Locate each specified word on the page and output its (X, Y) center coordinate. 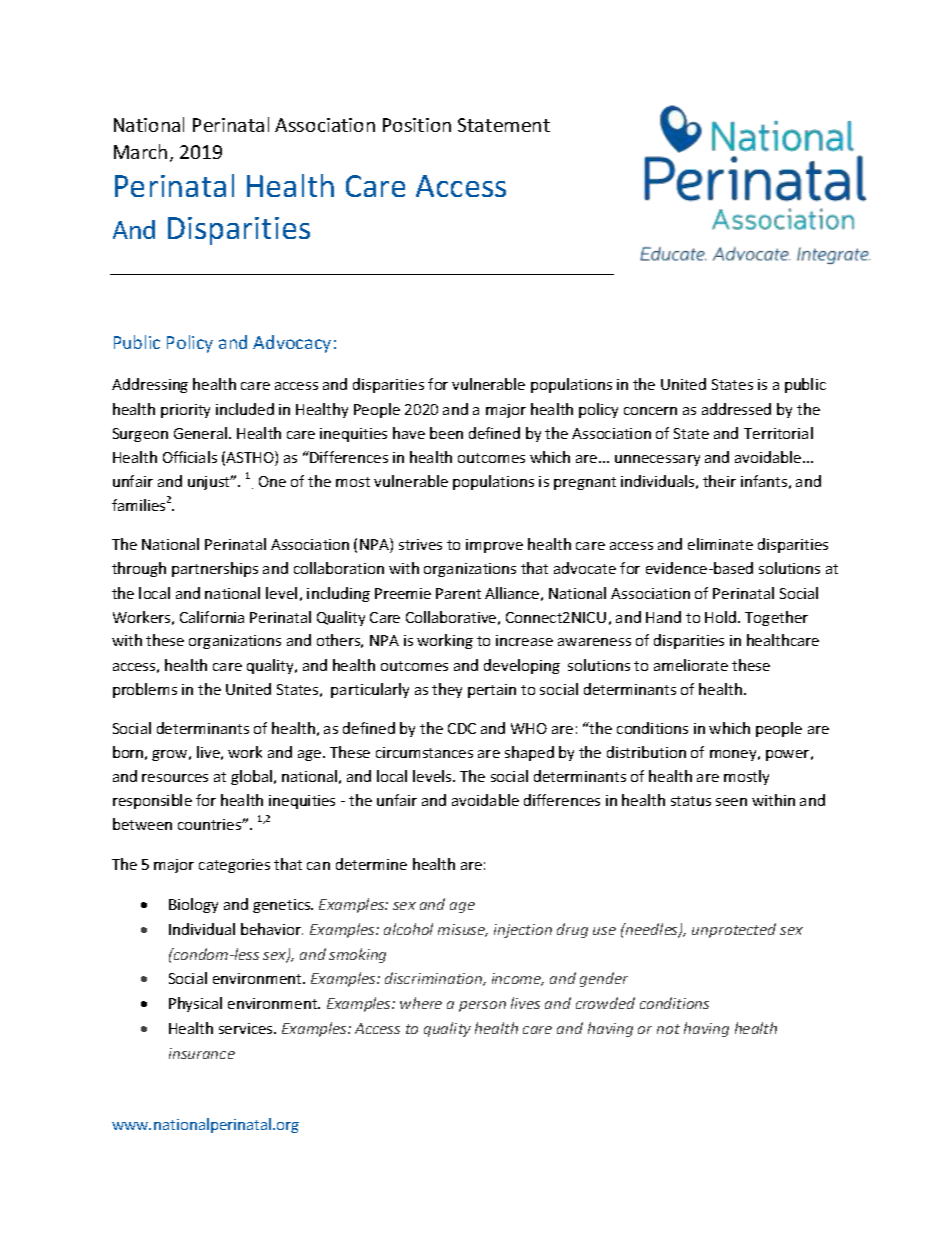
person (482, 1006)
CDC (462, 728)
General (202, 433)
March (140, 151)
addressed (736, 409)
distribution (646, 752)
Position (417, 125)
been (446, 433)
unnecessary (657, 460)
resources (175, 778)
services (247, 1028)
